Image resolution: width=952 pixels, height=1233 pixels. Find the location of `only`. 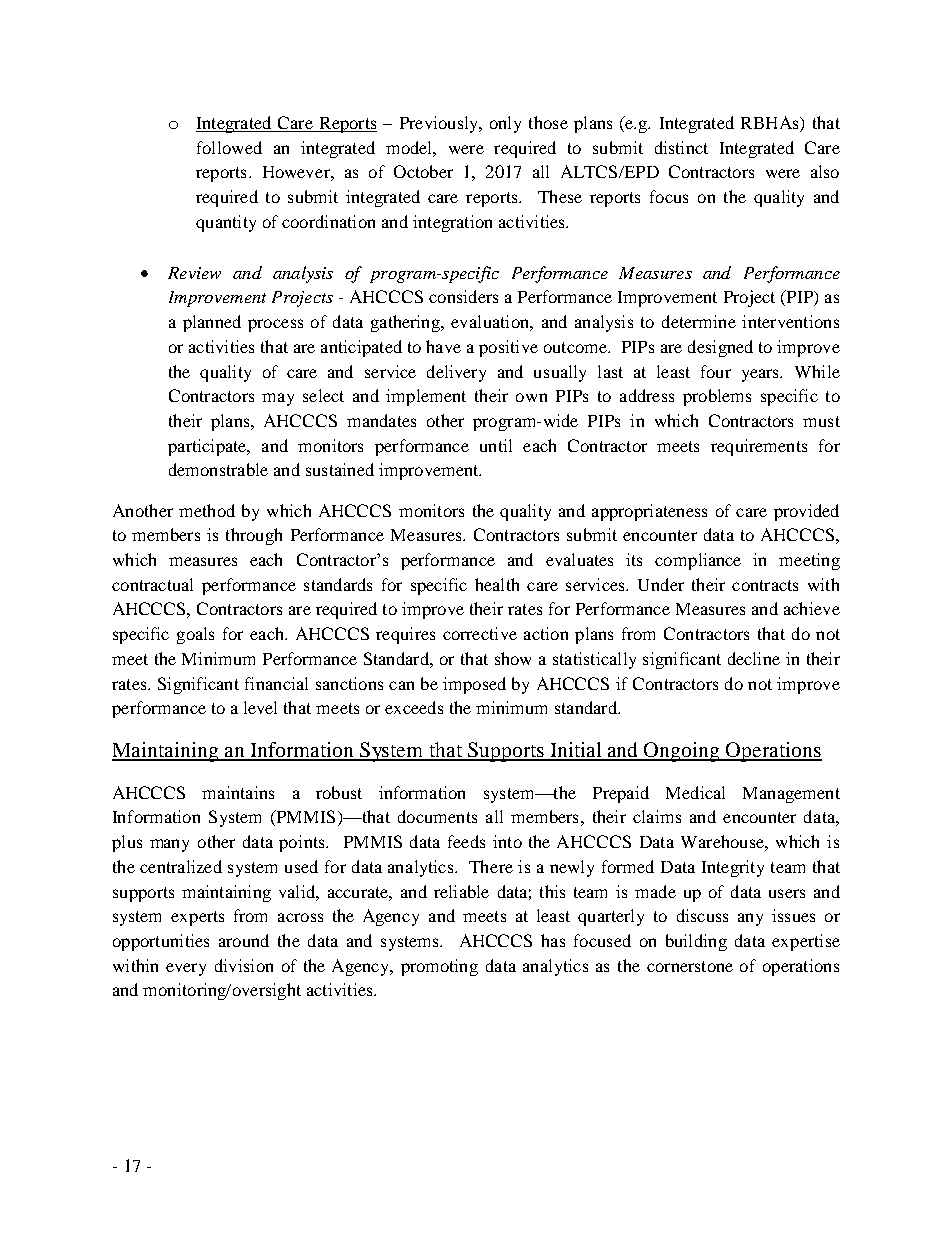

only is located at coordinates (505, 124).
